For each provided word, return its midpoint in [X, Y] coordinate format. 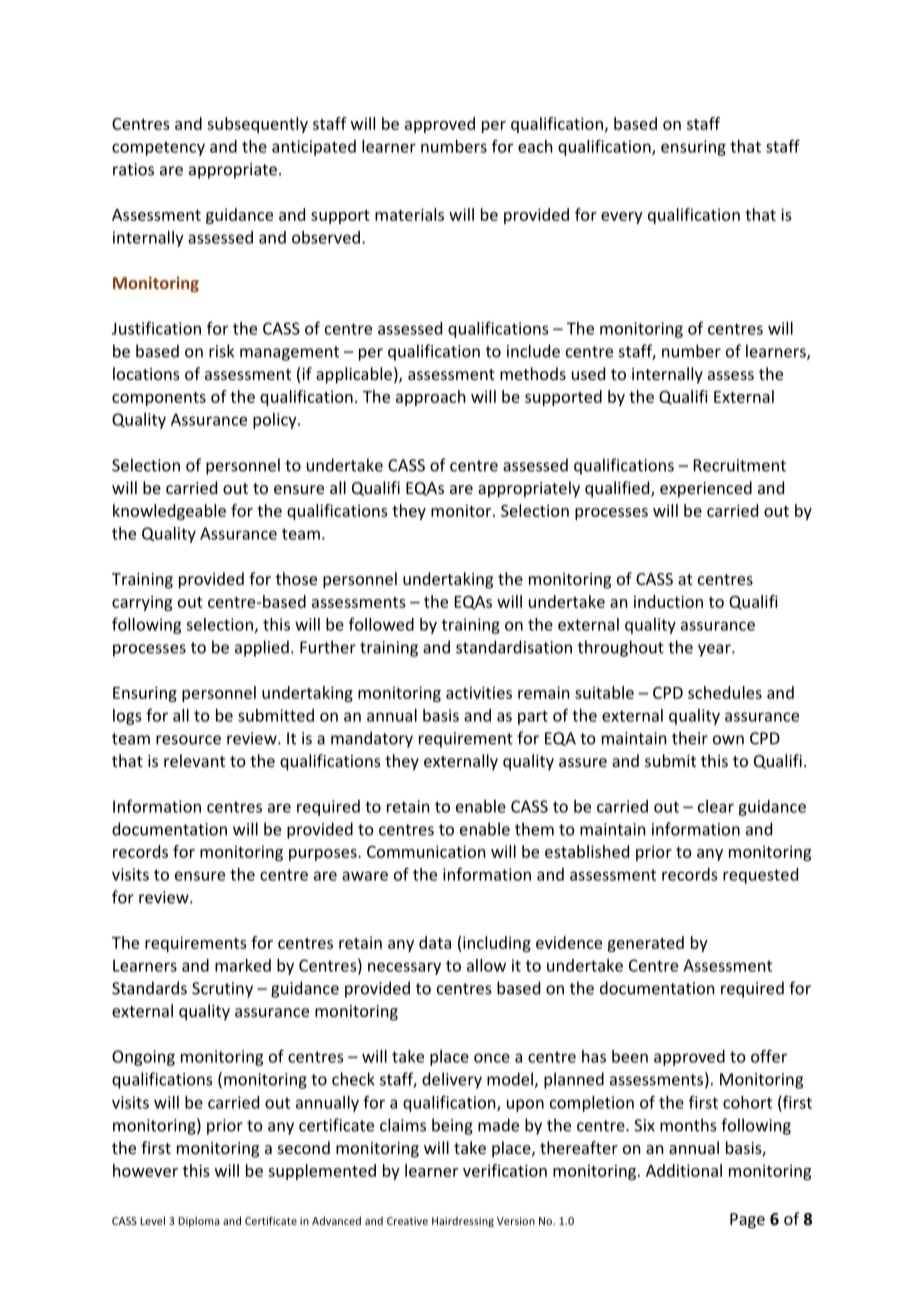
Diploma [199, 1221]
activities [479, 692]
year [715, 650]
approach [431, 398]
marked [243, 965]
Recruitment [740, 465]
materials [409, 214]
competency [158, 148]
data [435, 942]
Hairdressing [463, 1222]
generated [645, 944]
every [622, 218]
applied [262, 648]
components [159, 399]
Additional [684, 1170]
